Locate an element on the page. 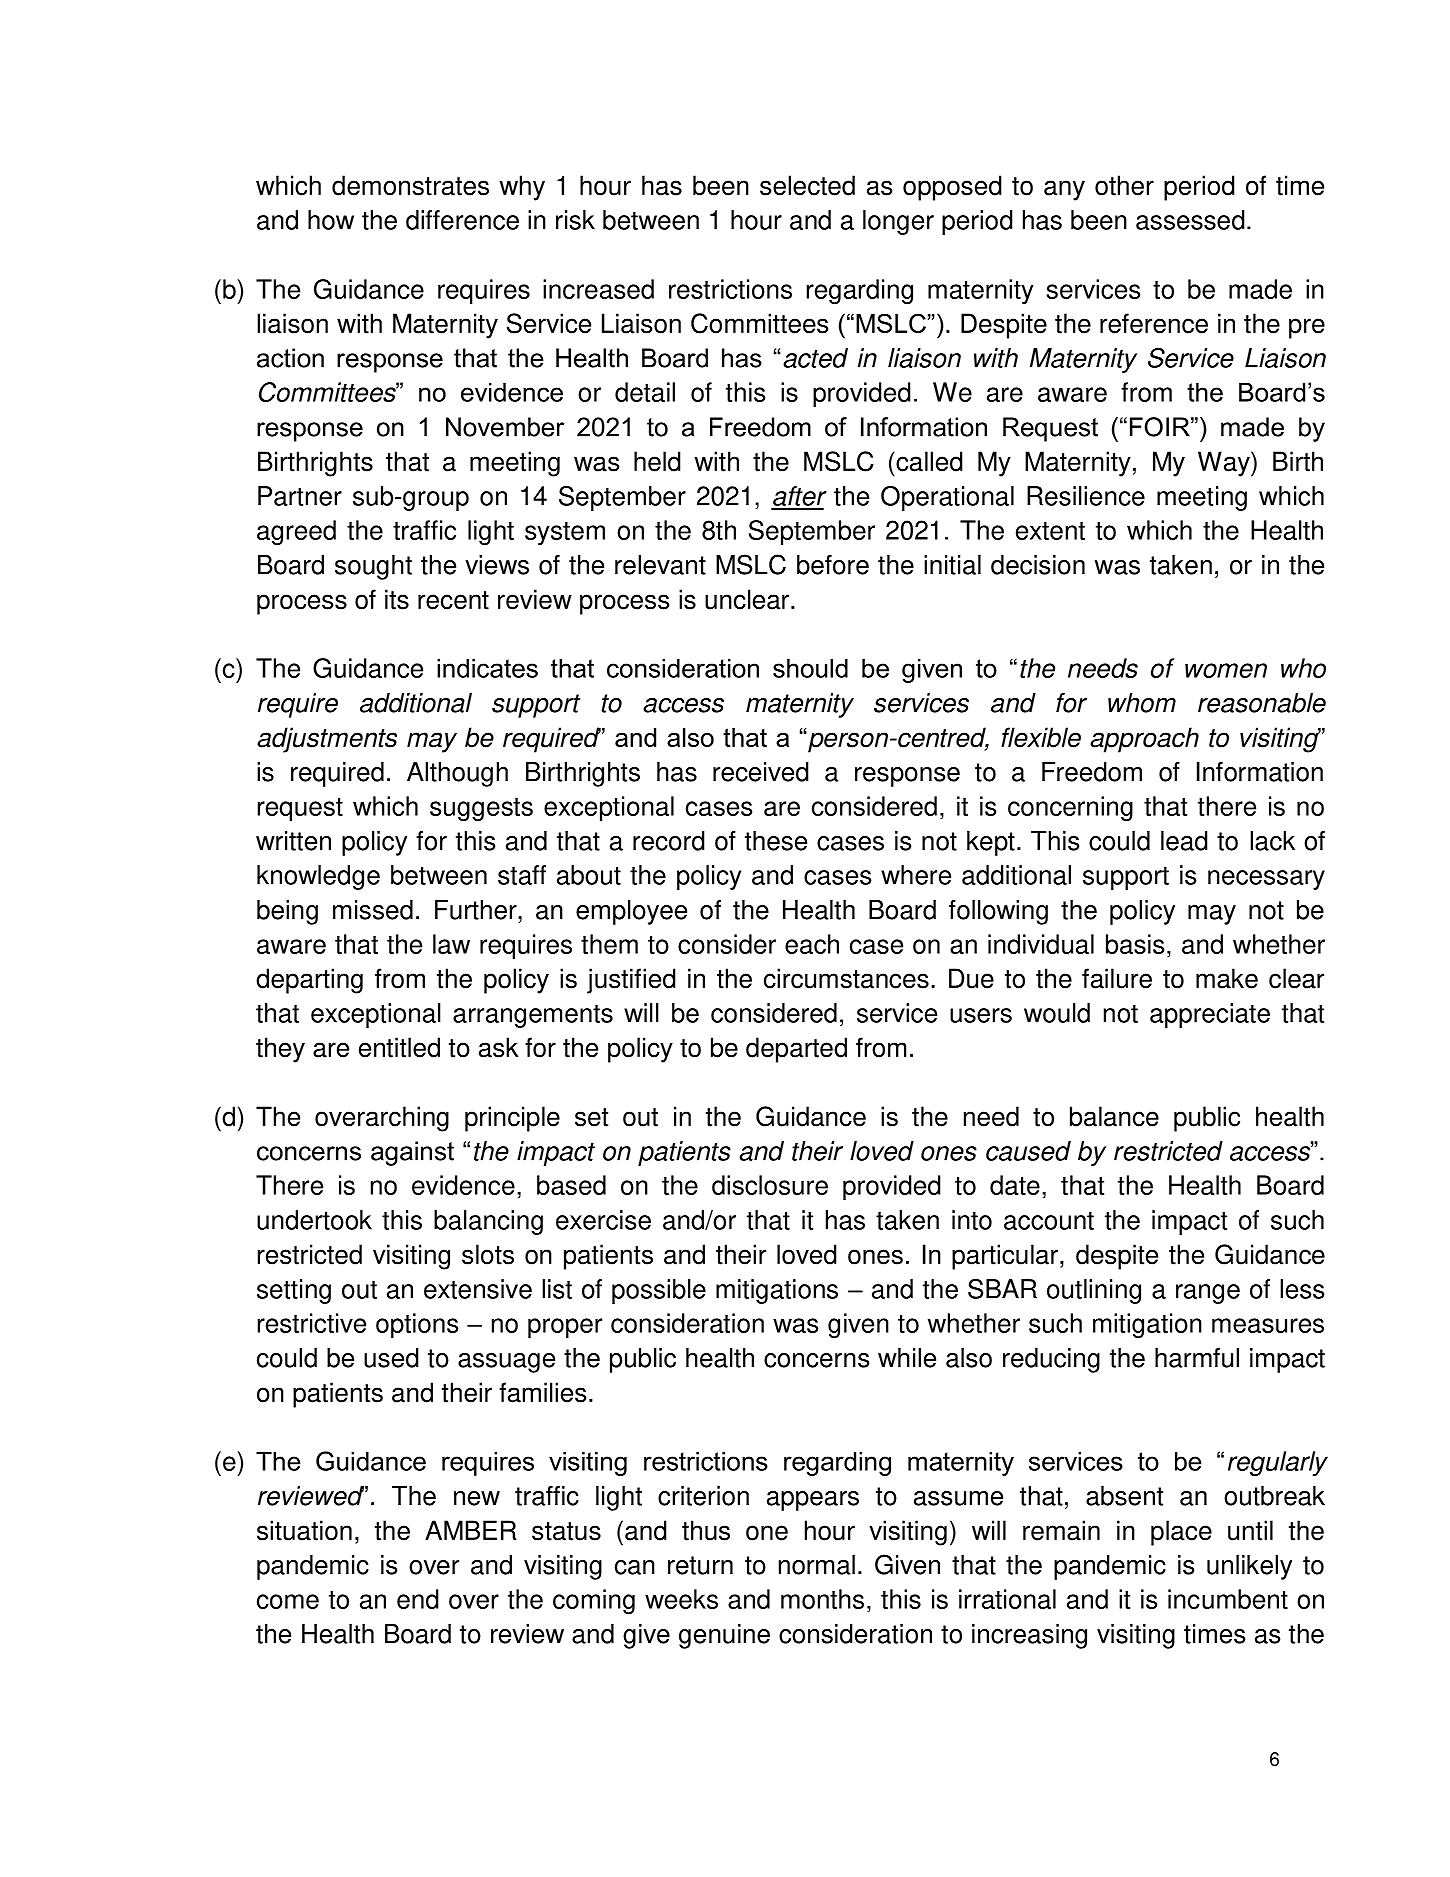  end is located at coordinates (418, 1599).
